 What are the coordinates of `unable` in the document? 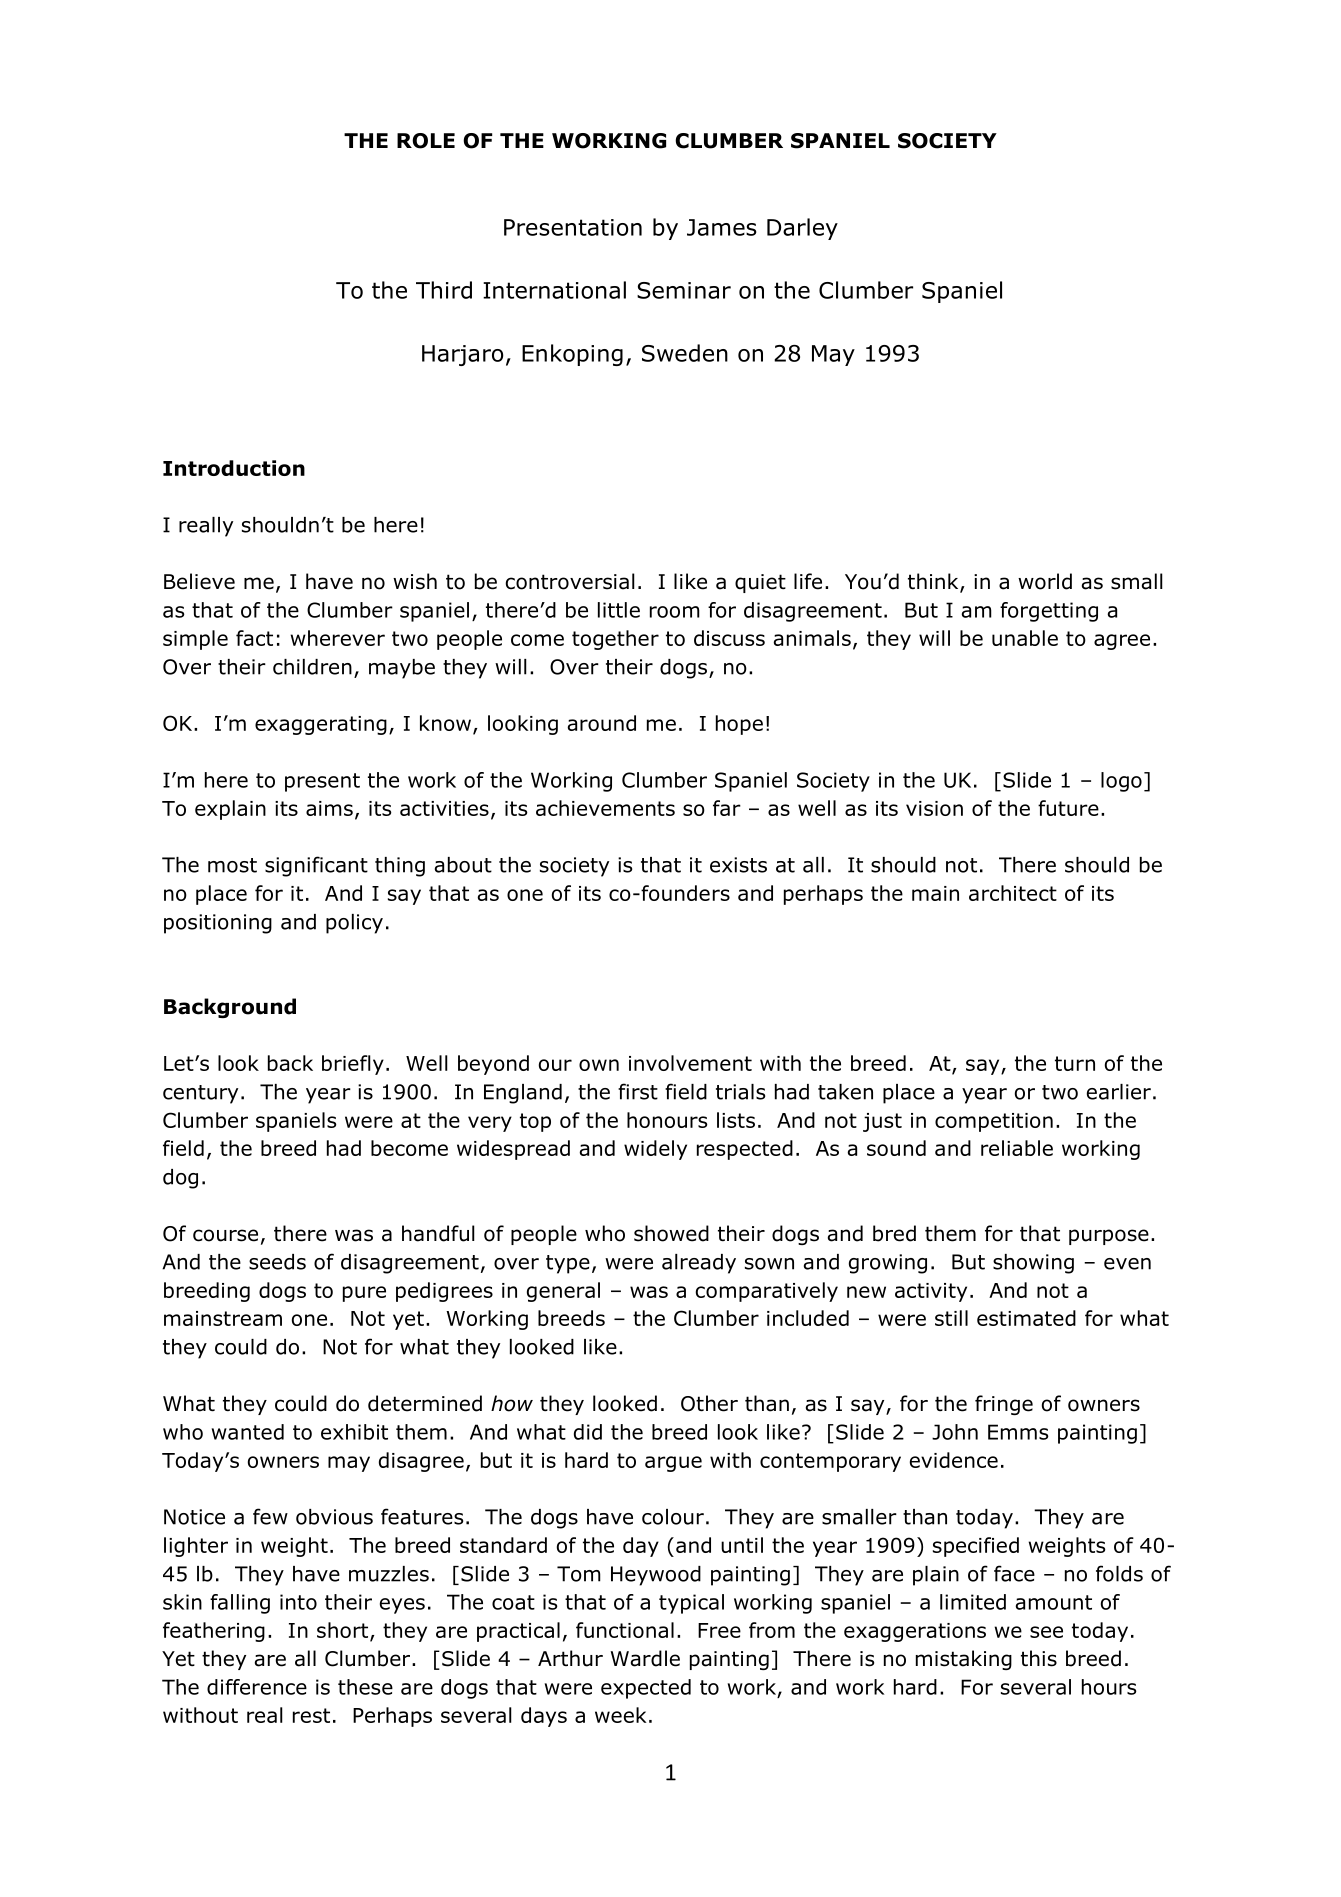 It's located at (1025, 638).
